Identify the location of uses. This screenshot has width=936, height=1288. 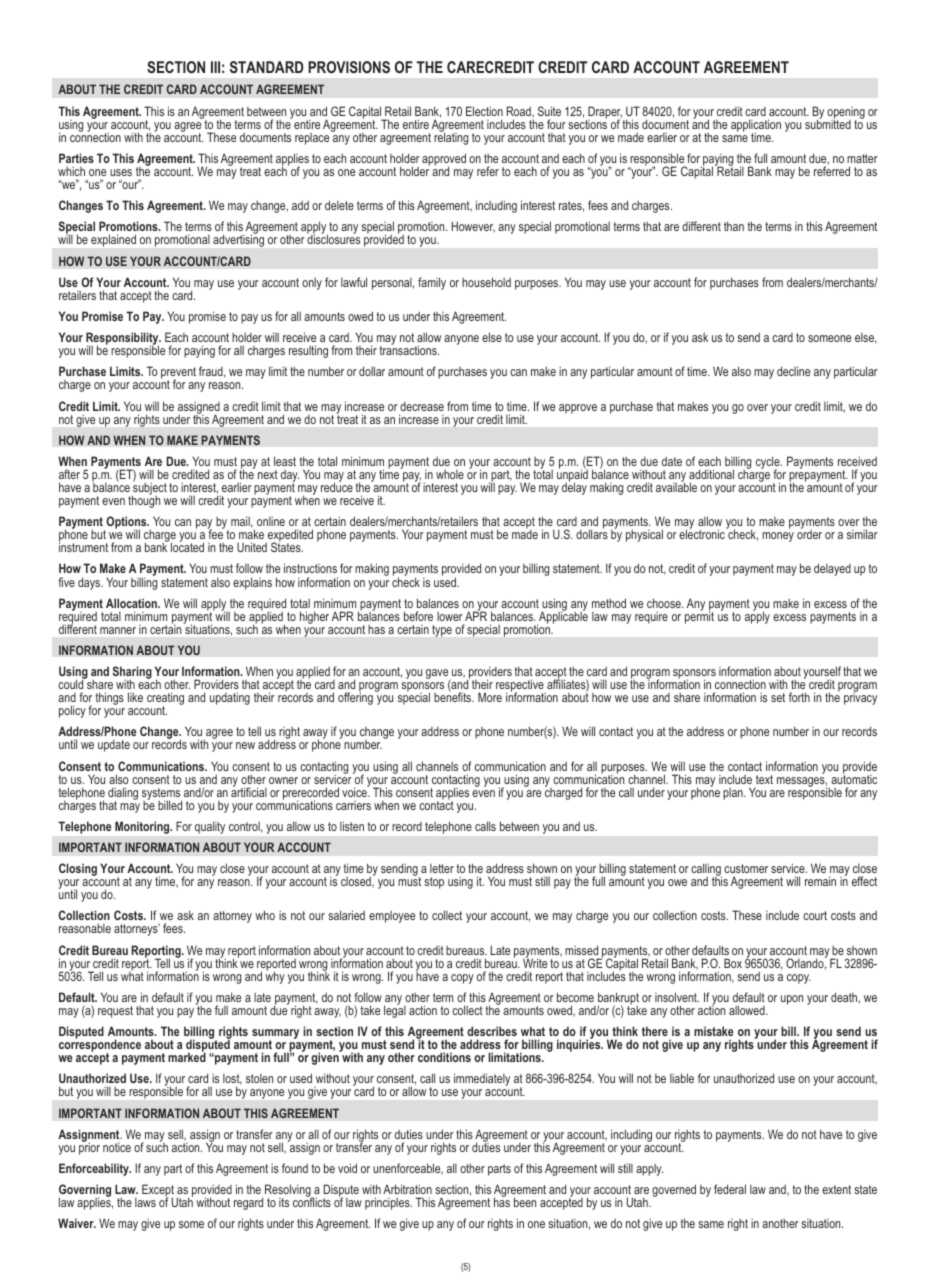
(121, 172).
